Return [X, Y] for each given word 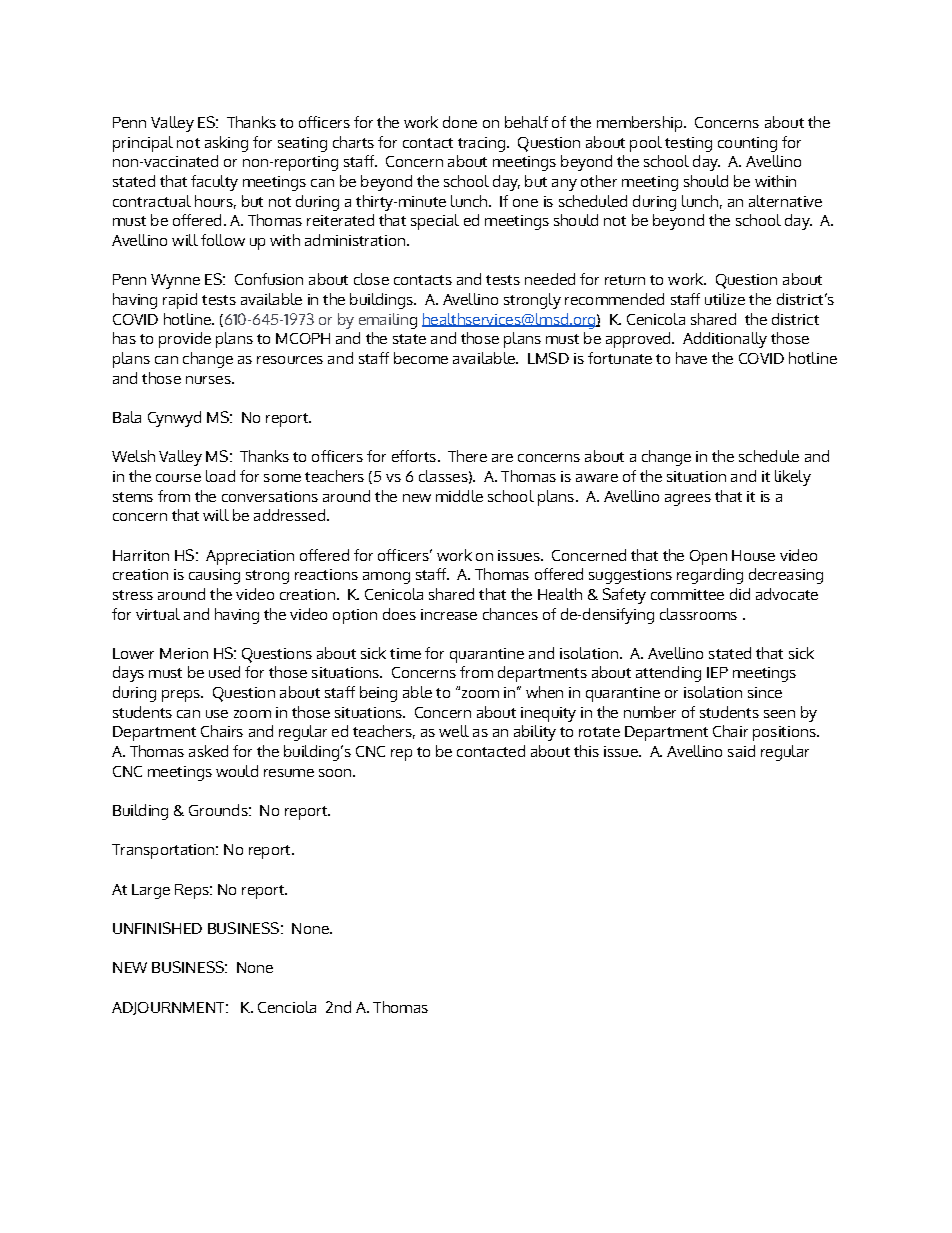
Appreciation [250, 557]
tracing [481, 144]
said [741, 751]
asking [226, 144]
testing [688, 144]
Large [151, 891]
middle [459, 496]
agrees [688, 500]
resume [289, 773]
